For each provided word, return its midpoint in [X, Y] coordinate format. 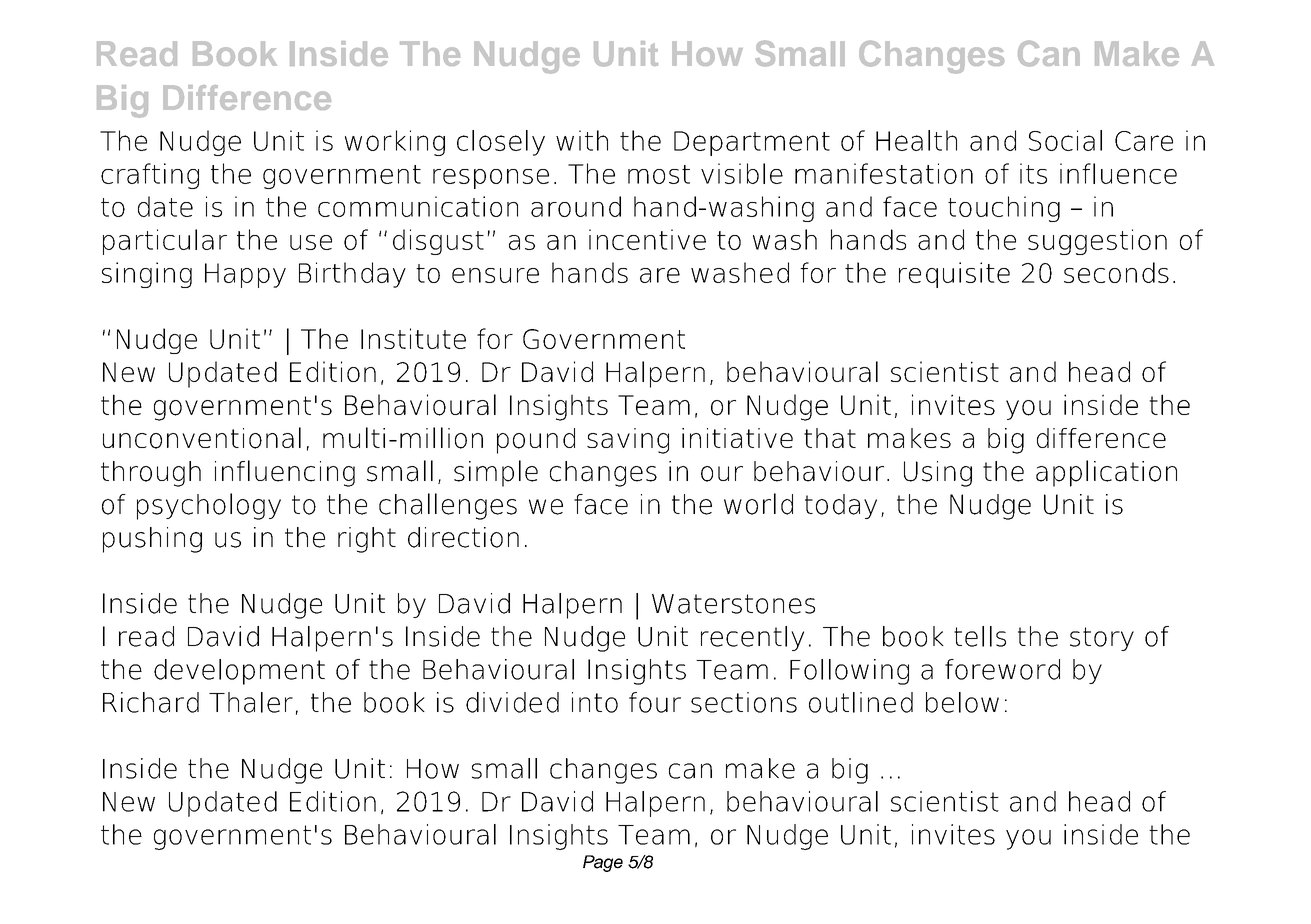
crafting [150, 176]
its [1033, 173]
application [1106, 473]
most [659, 174]
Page [603, 863]
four [655, 702]
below [962, 702]
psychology [209, 506]
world [758, 504]
